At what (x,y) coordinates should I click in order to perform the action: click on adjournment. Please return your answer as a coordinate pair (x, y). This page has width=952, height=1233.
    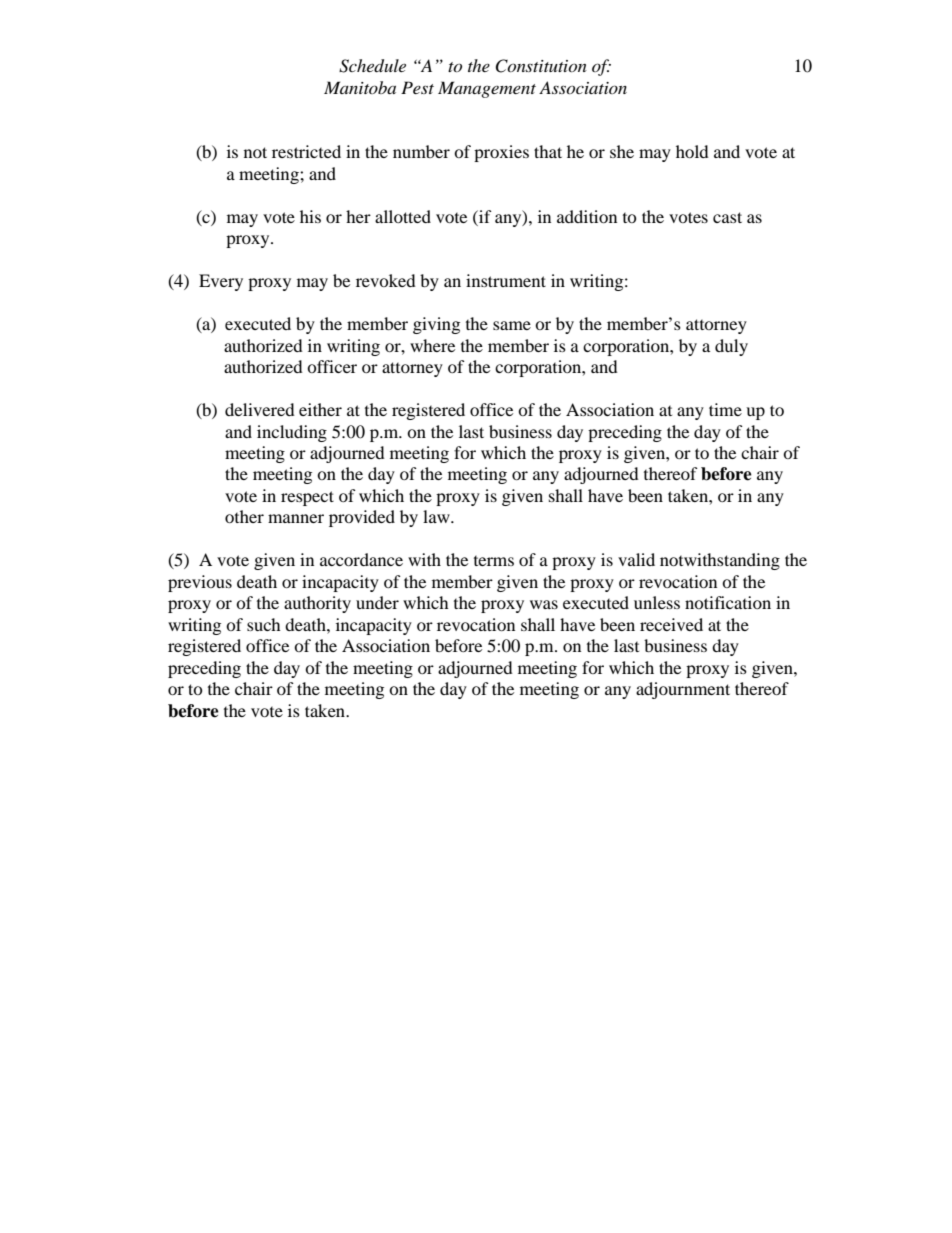
    Looking at the image, I should click on (683, 690).
